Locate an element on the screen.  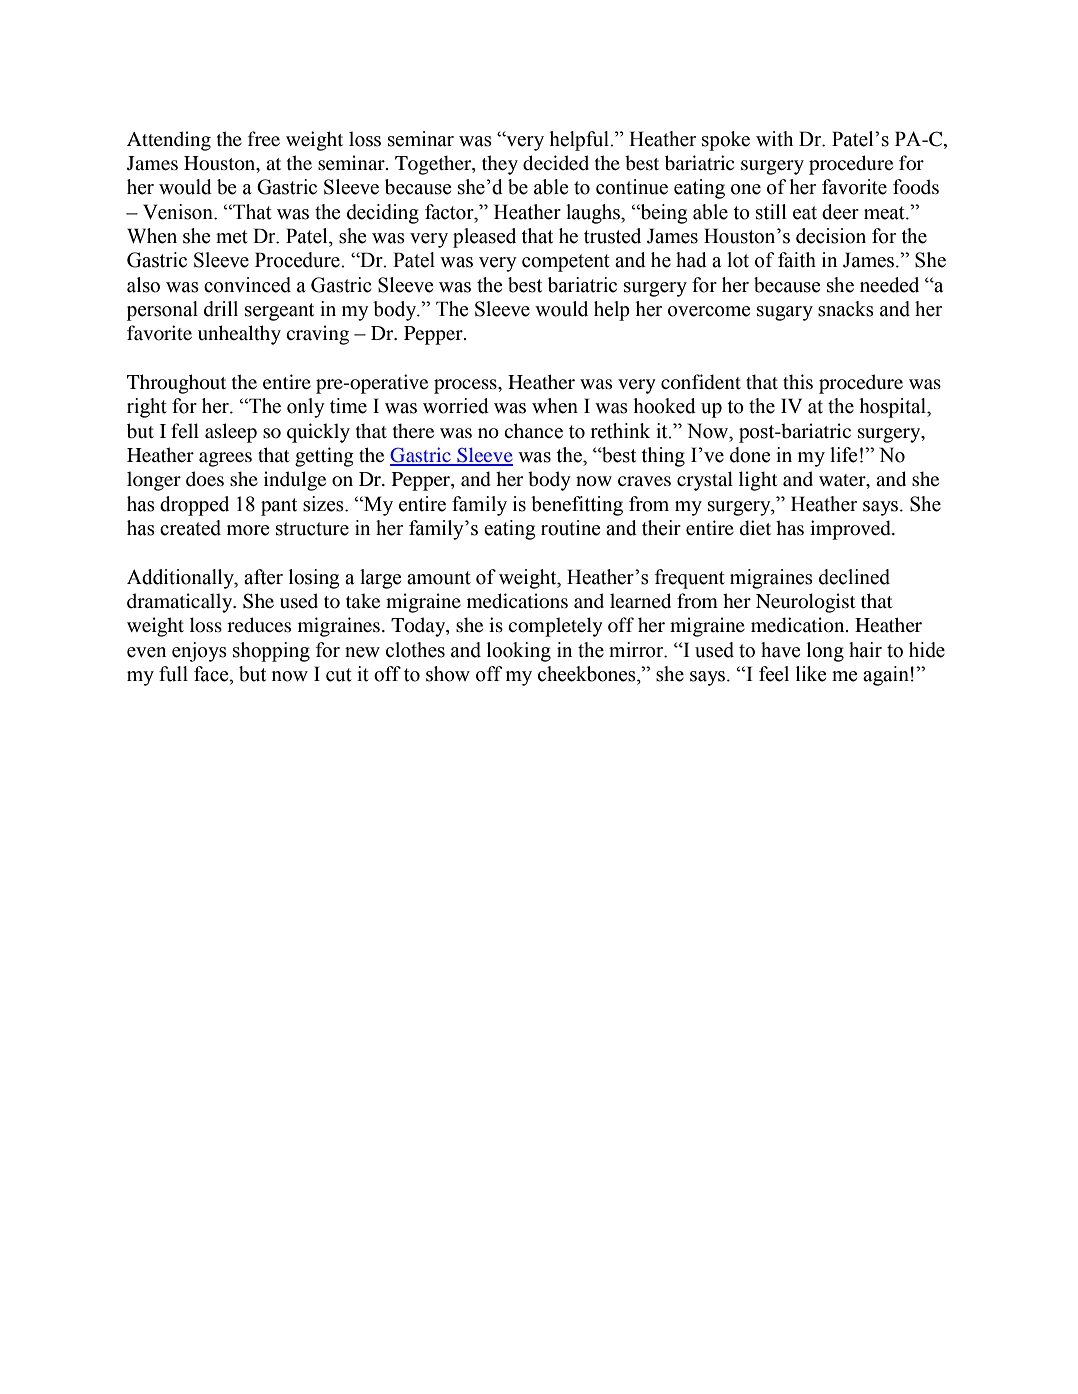
chance is located at coordinates (533, 431).
